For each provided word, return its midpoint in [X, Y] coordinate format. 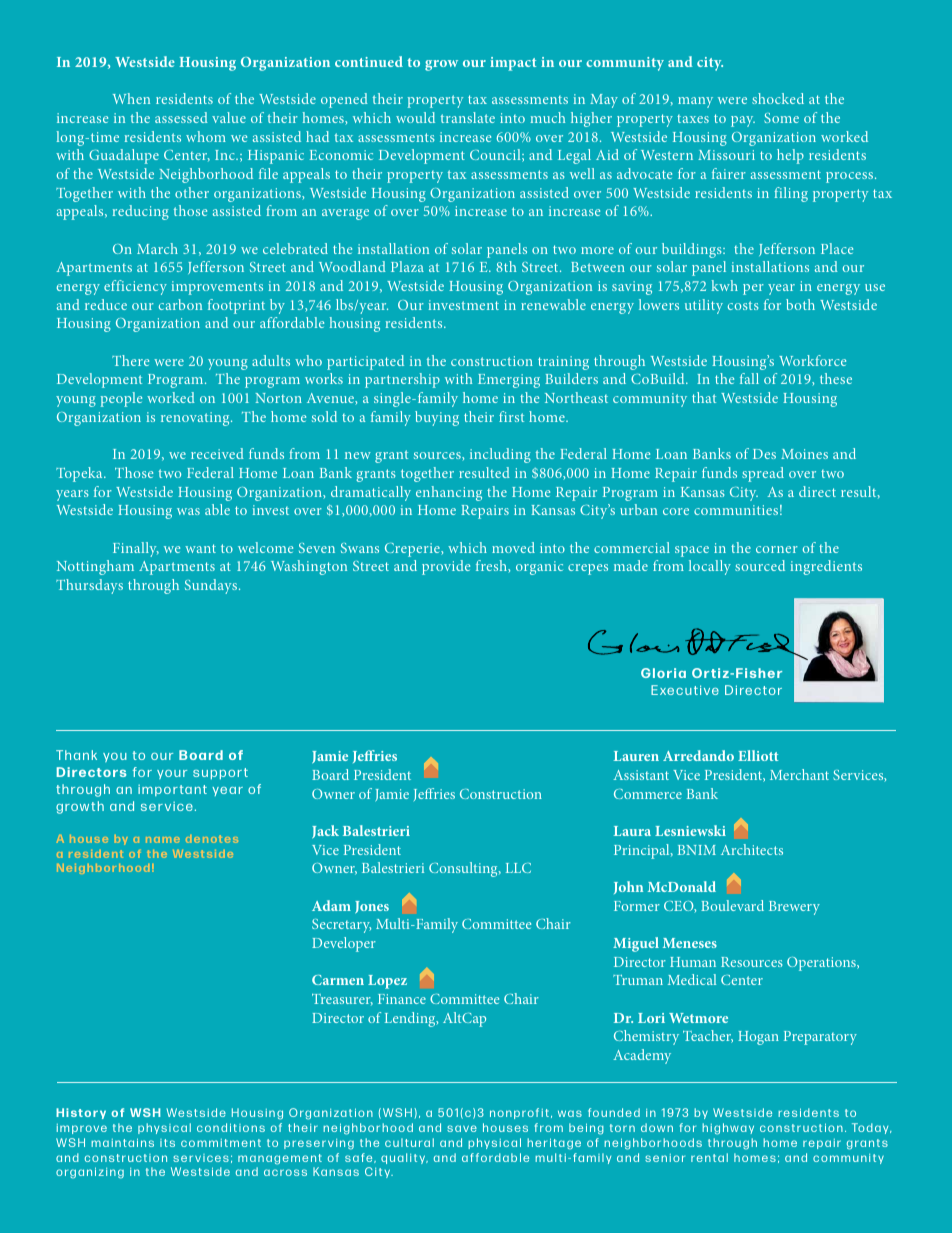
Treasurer [342, 999]
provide [446, 567]
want [200, 548]
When [131, 98]
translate [468, 117]
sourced [760, 565]
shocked [778, 98]
